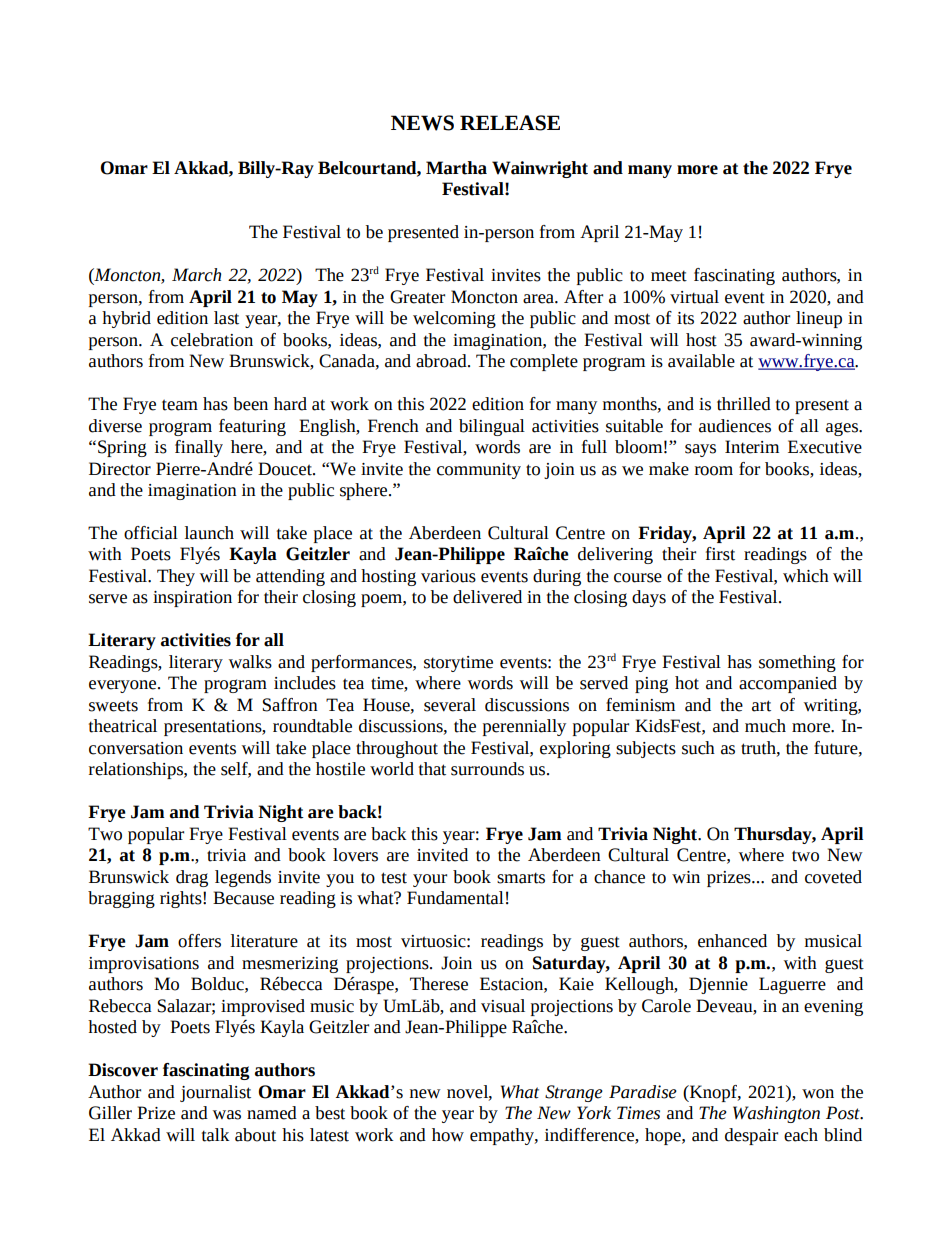 This screenshot has height=1233, width=952. I want to click on March, so click(196, 275).
